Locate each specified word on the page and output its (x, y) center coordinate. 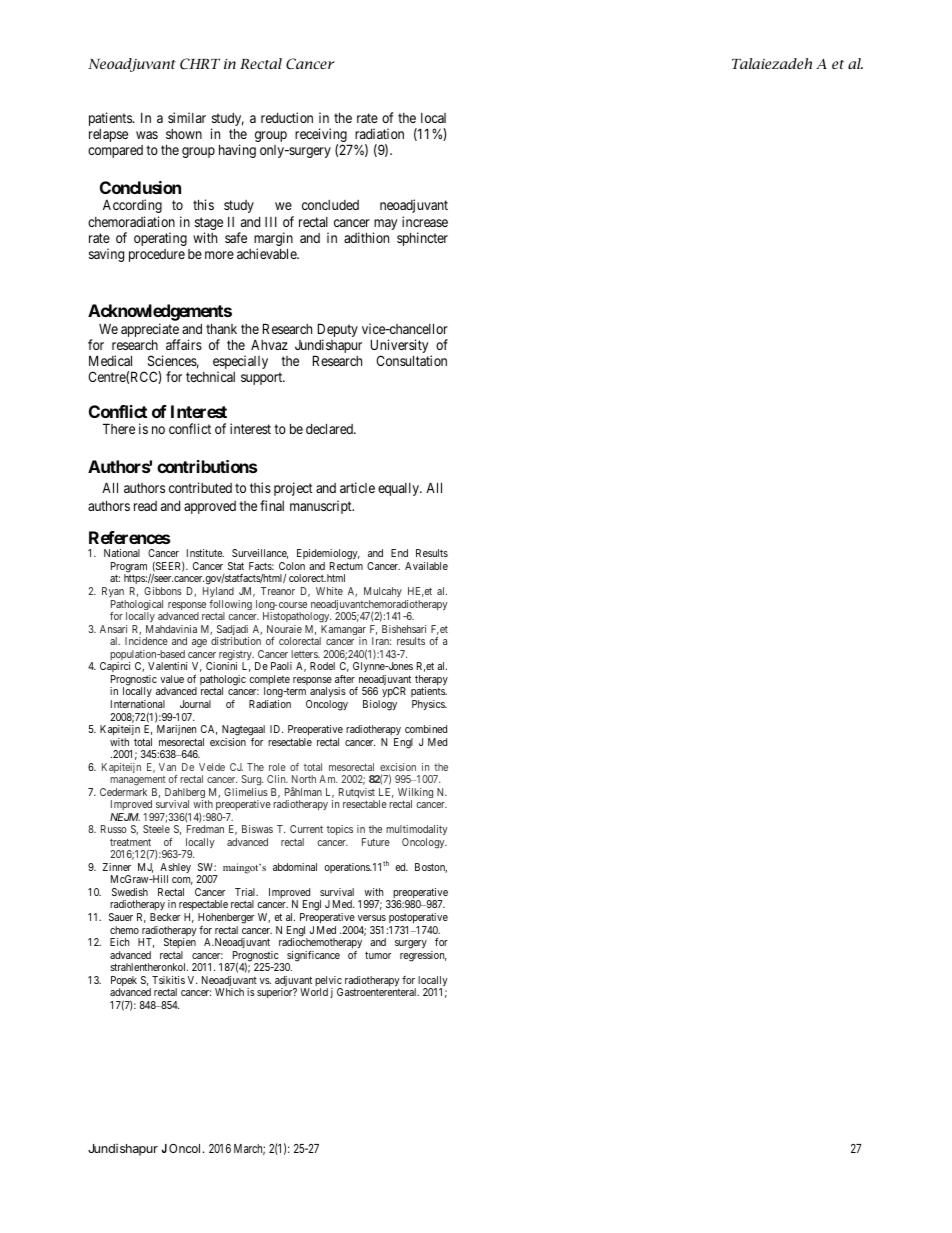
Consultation (411, 360)
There (119, 428)
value (172, 679)
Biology (380, 705)
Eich (119, 942)
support (263, 378)
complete (269, 681)
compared (115, 151)
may (385, 226)
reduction (287, 117)
